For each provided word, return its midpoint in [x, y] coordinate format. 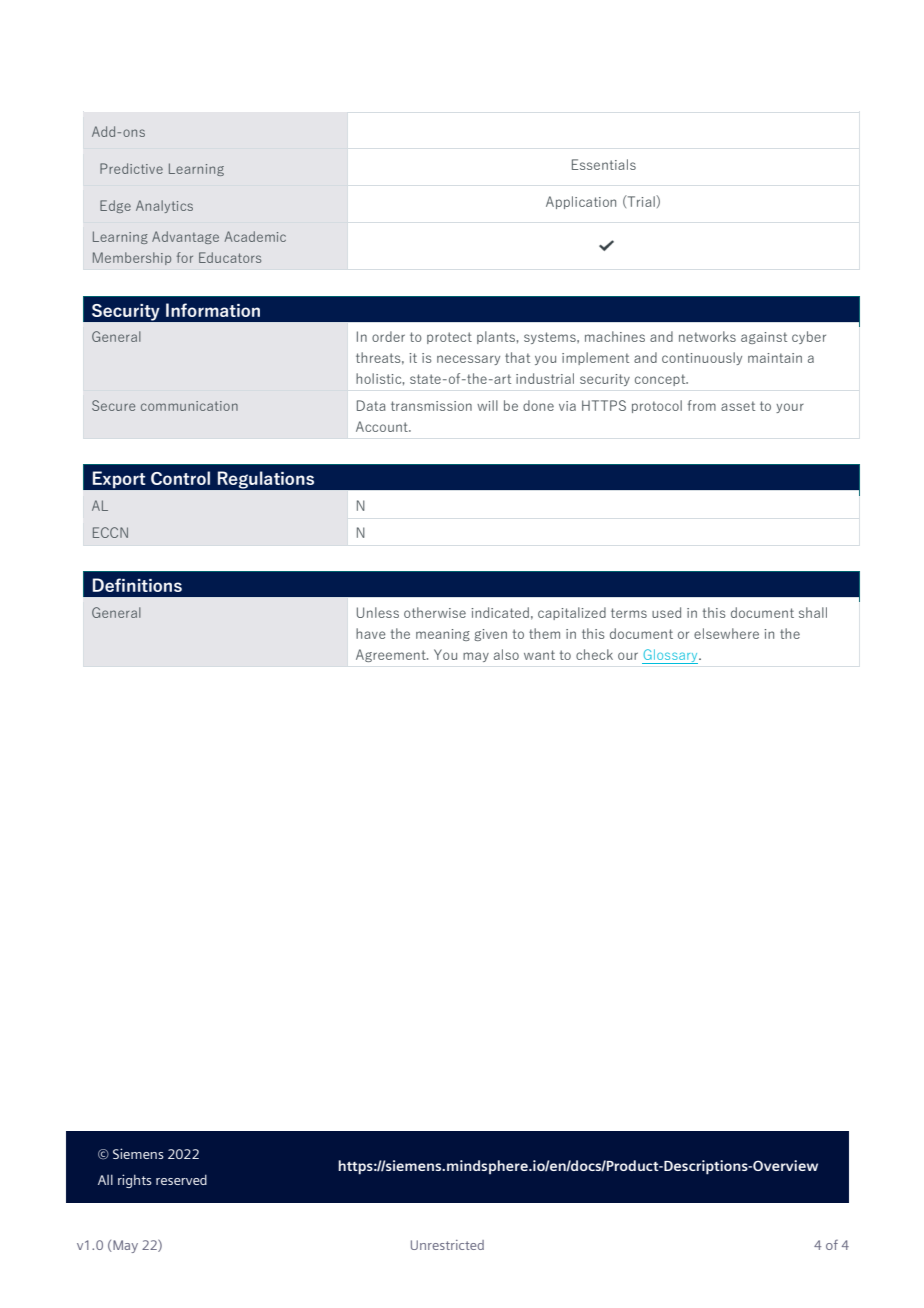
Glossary [671, 656]
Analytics [164, 206]
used [666, 612]
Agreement [392, 655]
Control [180, 478]
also [506, 654]
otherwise [435, 612]
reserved [181, 1179]
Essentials [604, 164]
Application [581, 202]
